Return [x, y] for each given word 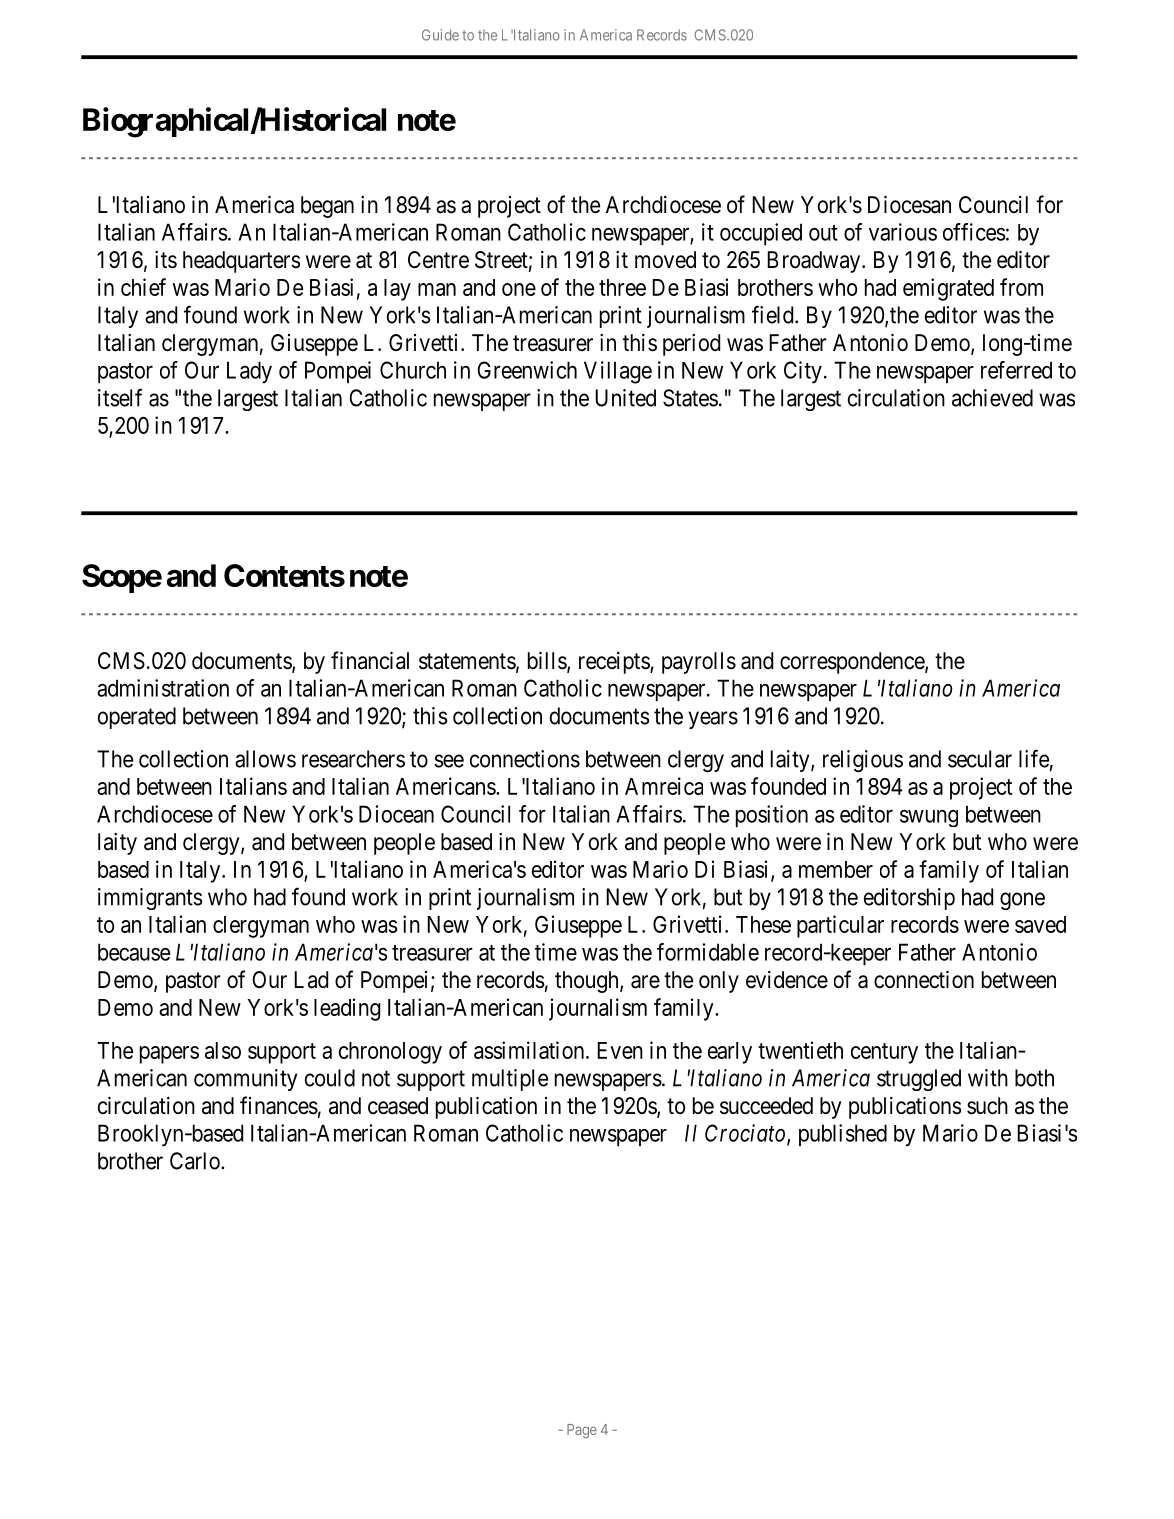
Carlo [196, 1161]
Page [582, 1431]
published [843, 1135]
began [327, 207]
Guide [440, 35]
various [903, 232]
